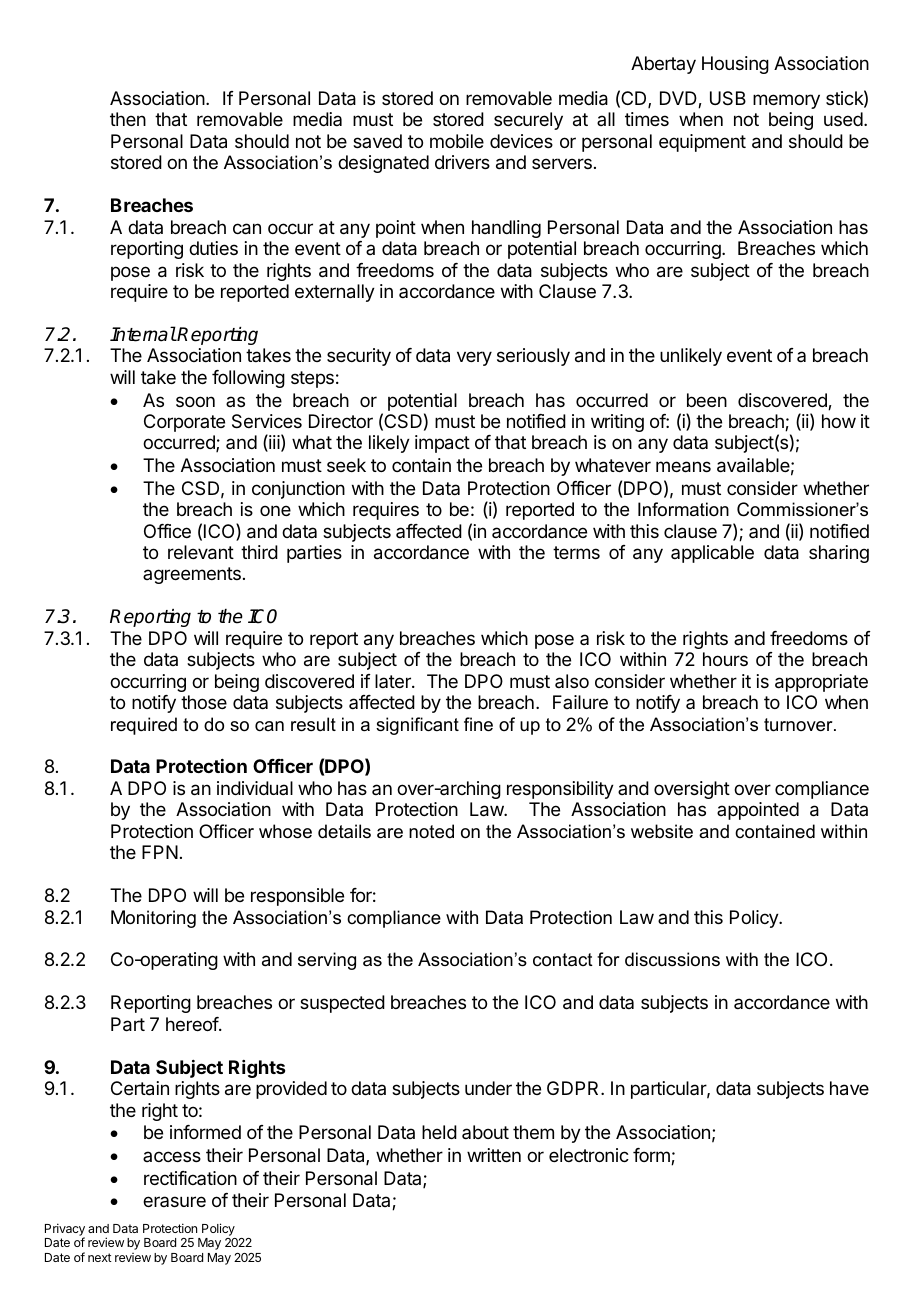  Describe the element at coordinates (128, 119) in the screenshot. I see `then` at that location.
